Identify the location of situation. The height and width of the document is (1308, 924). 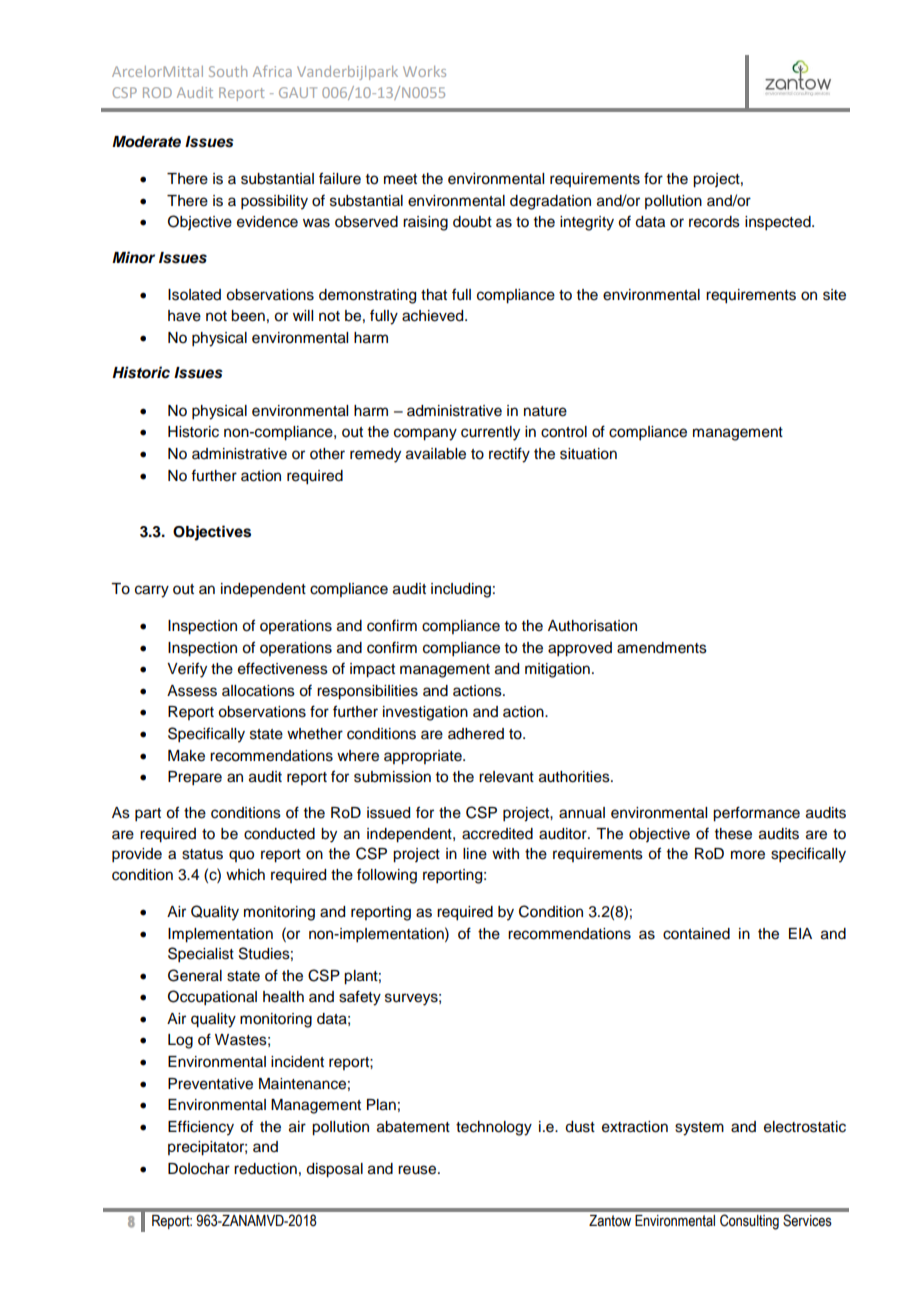
(588, 454).
